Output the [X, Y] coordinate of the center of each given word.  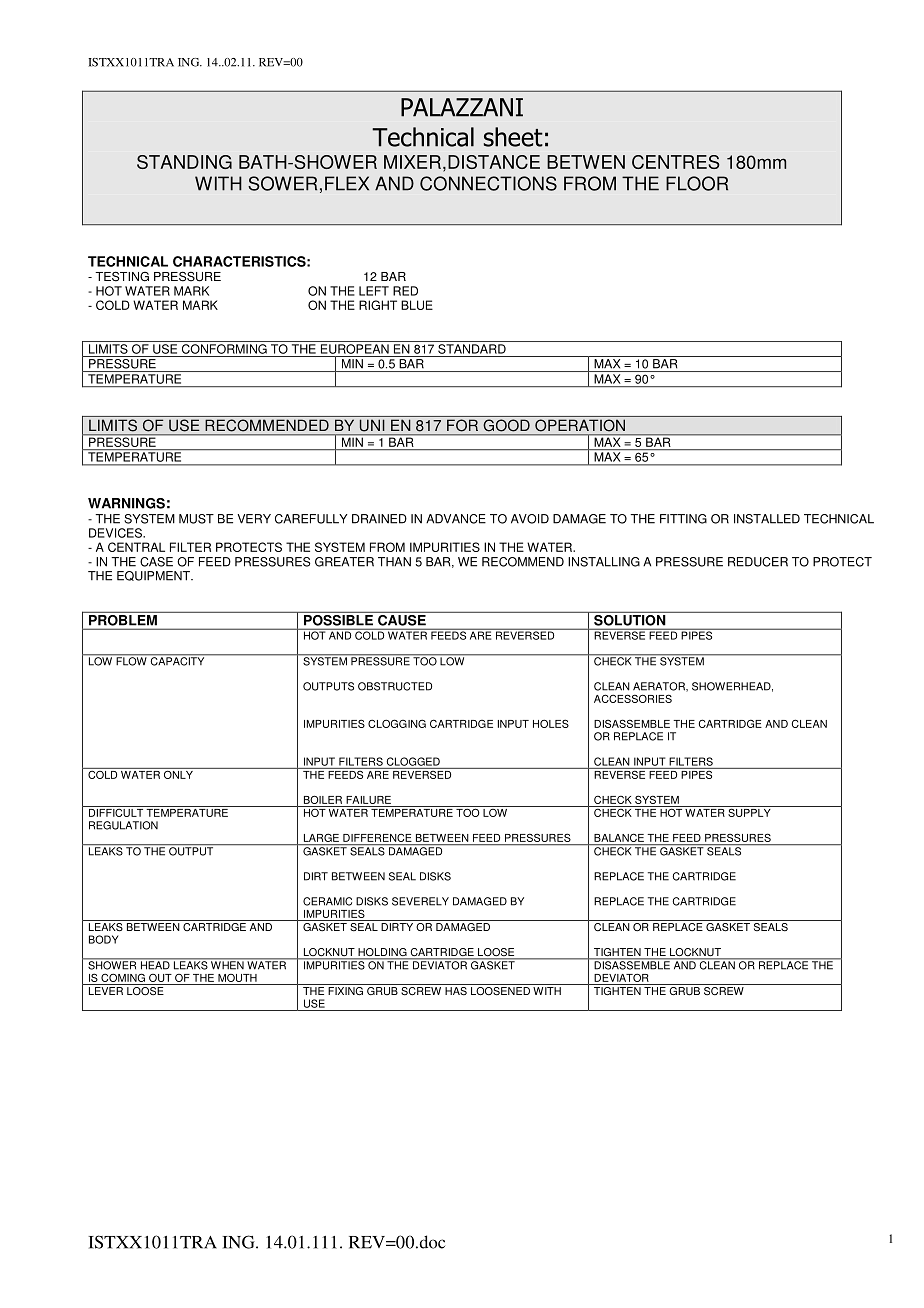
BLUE [417, 305]
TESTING [122, 276]
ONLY [178, 773]
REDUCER [758, 562]
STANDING [184, 162]
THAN [394, 562]
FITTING [683, 519]
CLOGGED [413, 761]
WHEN [227, 964]
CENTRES [676, 162]
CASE [156, 562]
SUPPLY [749, 811]
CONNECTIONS [488, 183]
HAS [456, 991]
